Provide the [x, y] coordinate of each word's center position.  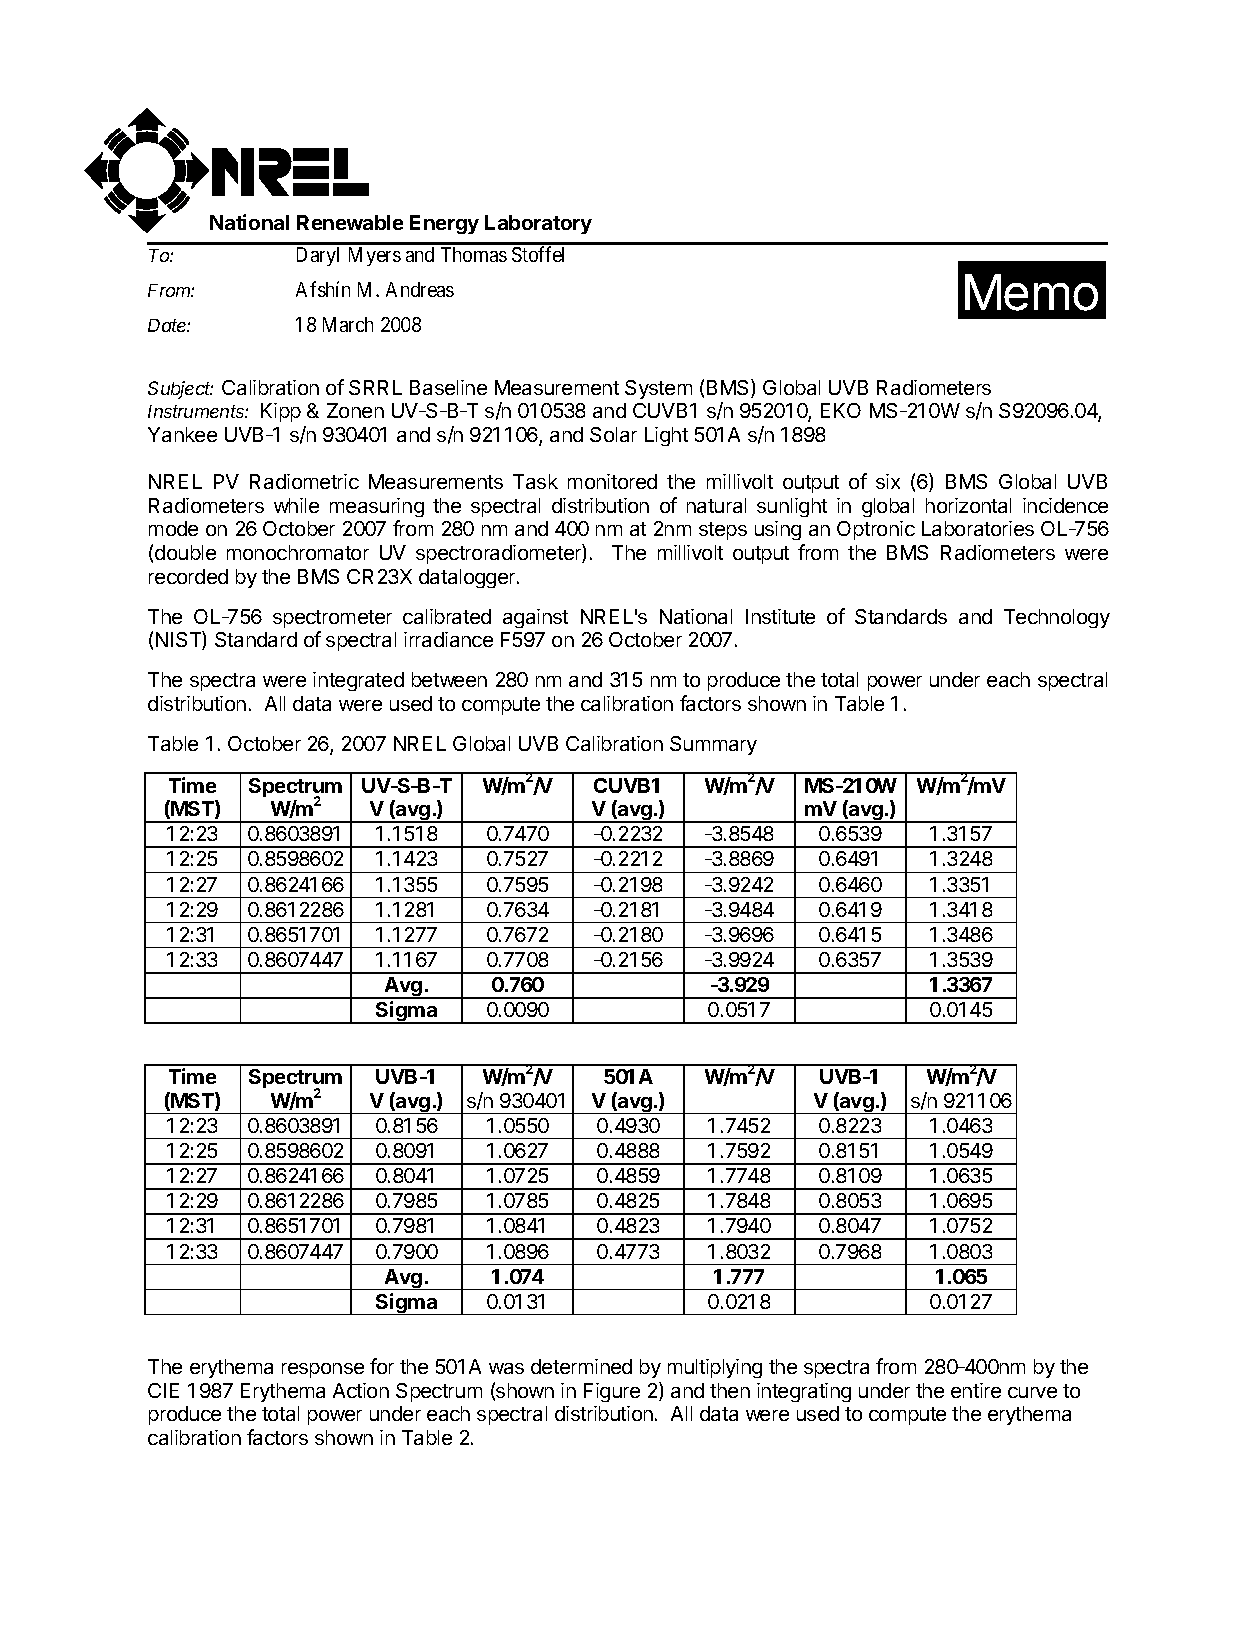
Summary [713, 745]
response [323, 1370]
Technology [1057, 618]
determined [581, 1366]
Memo [1031, 292]
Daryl [318, 256]
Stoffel [538, 254]
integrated [358, 681]
